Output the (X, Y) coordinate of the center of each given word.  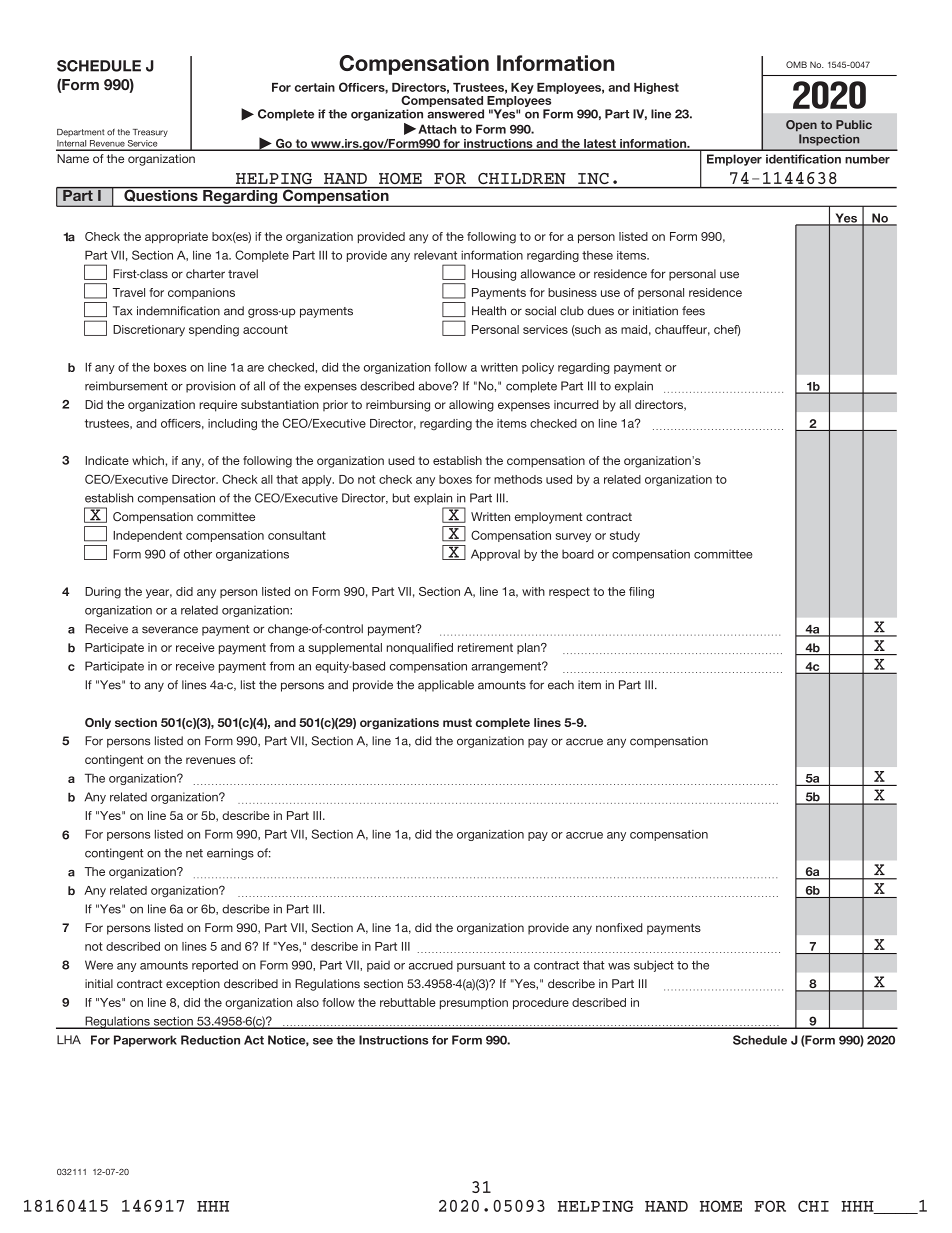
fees (693, 311)
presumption (474, 1003)
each (561, 685)
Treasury (150, 133)
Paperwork (145, 1041)
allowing (471, 406)
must (457, 722)
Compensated (442, 100)
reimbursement (126, 386)
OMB (796, 64)
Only (98, 723)
